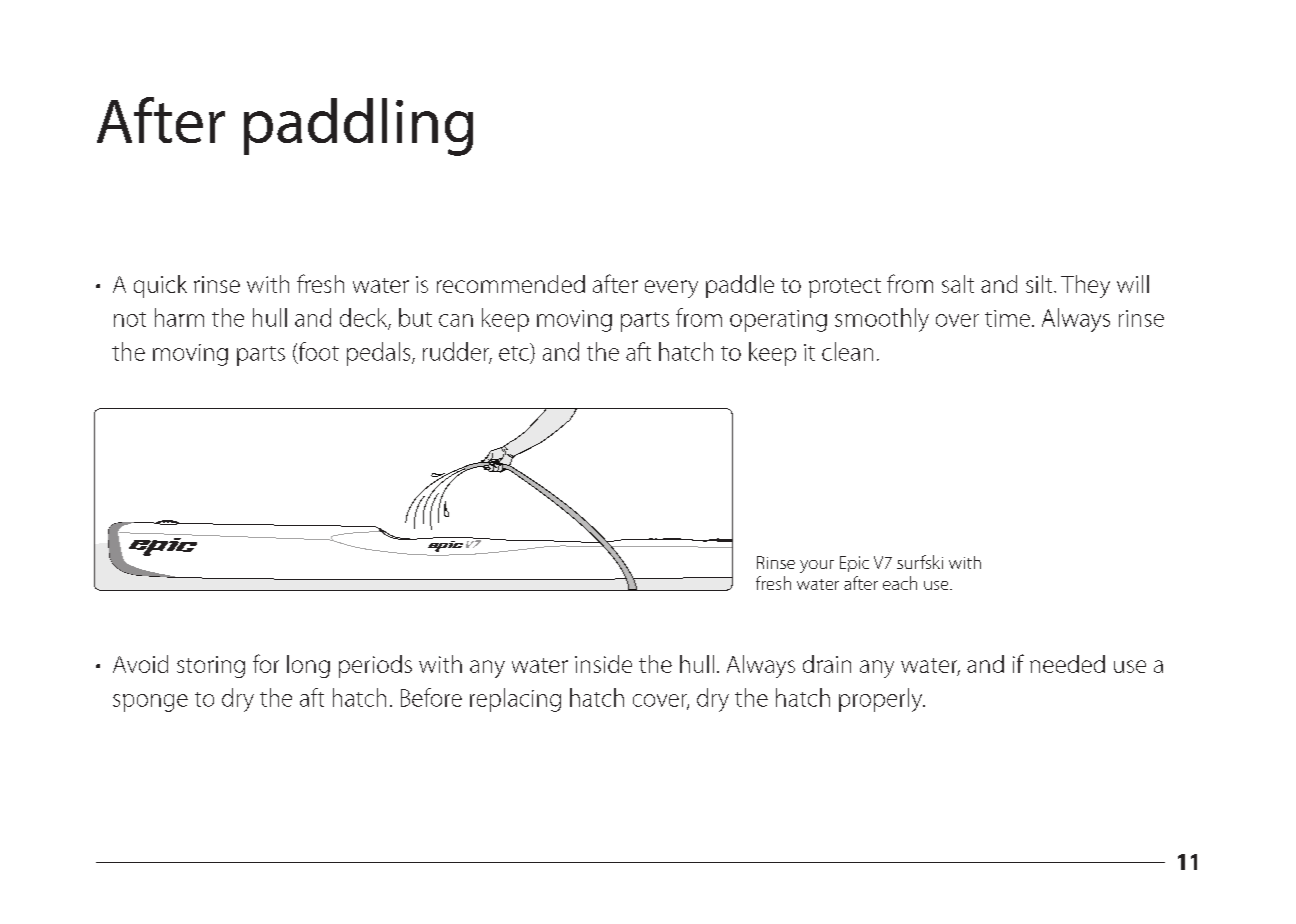  I want to click on recommended, so click(511, 284).
